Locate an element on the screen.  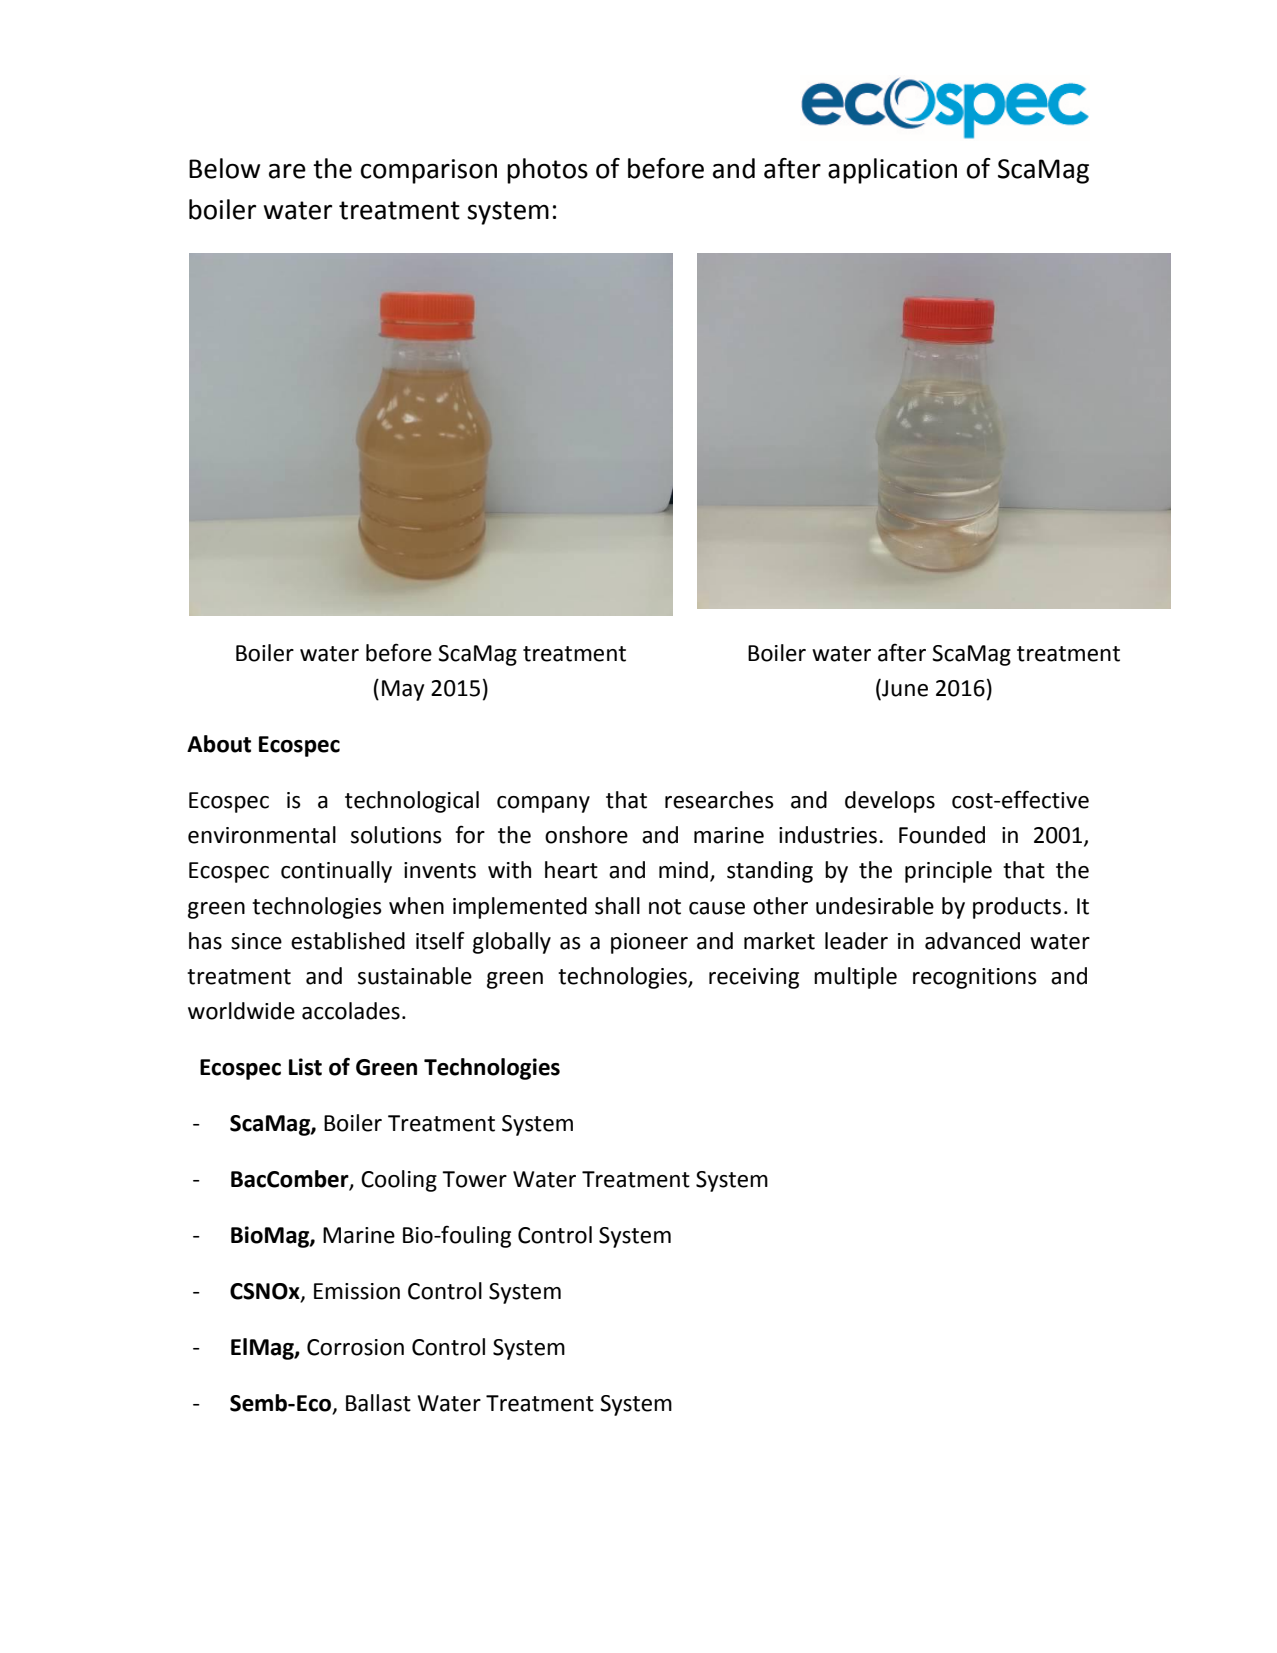
environmental is located at coordinates (262, 835).
